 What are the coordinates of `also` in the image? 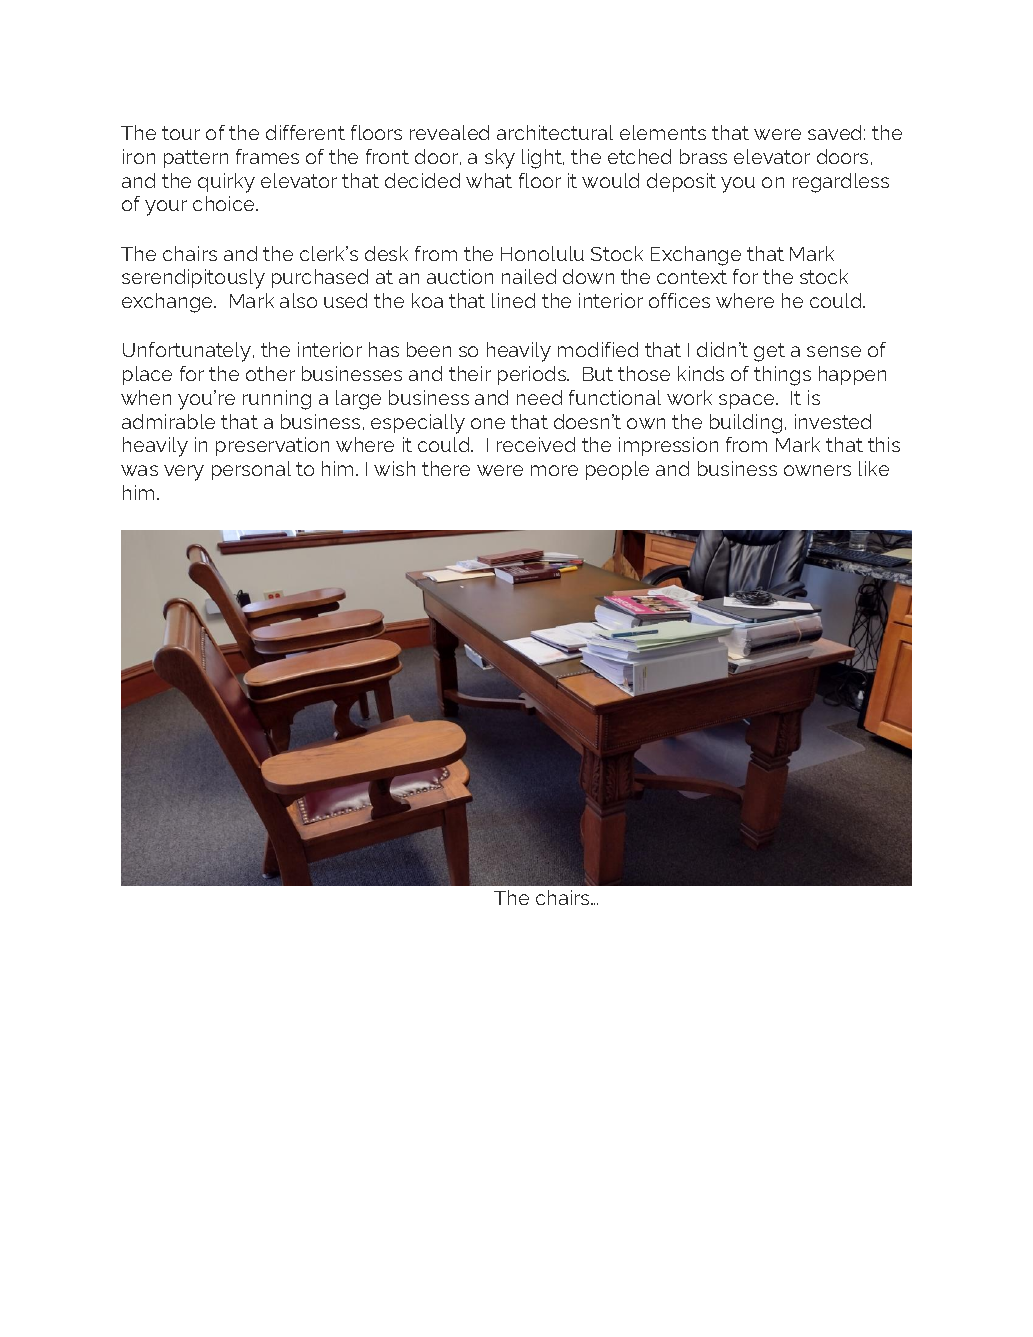 It's located at (298, 300).
